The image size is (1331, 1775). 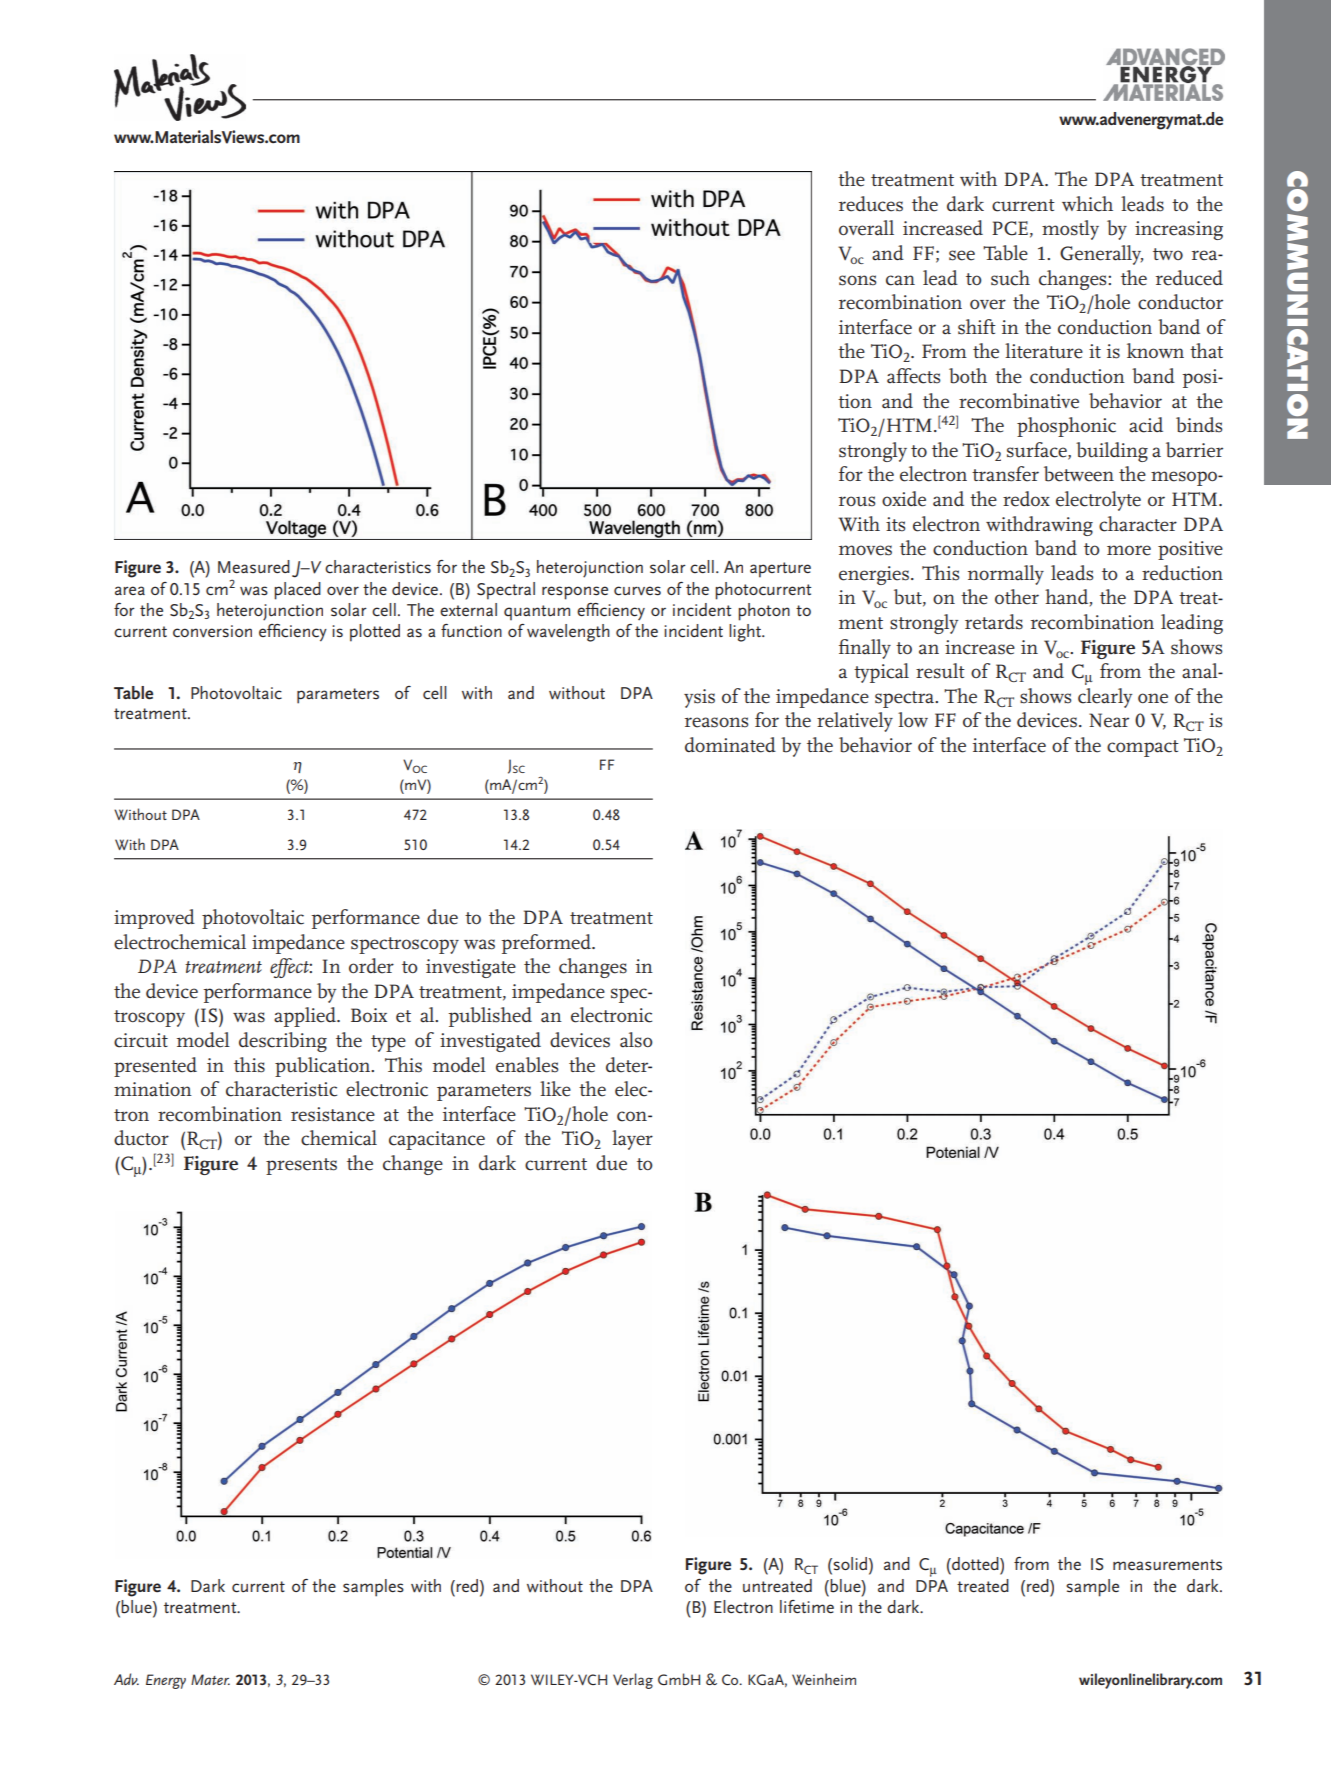 I want to click on improved, so click(x=154, y=919).
